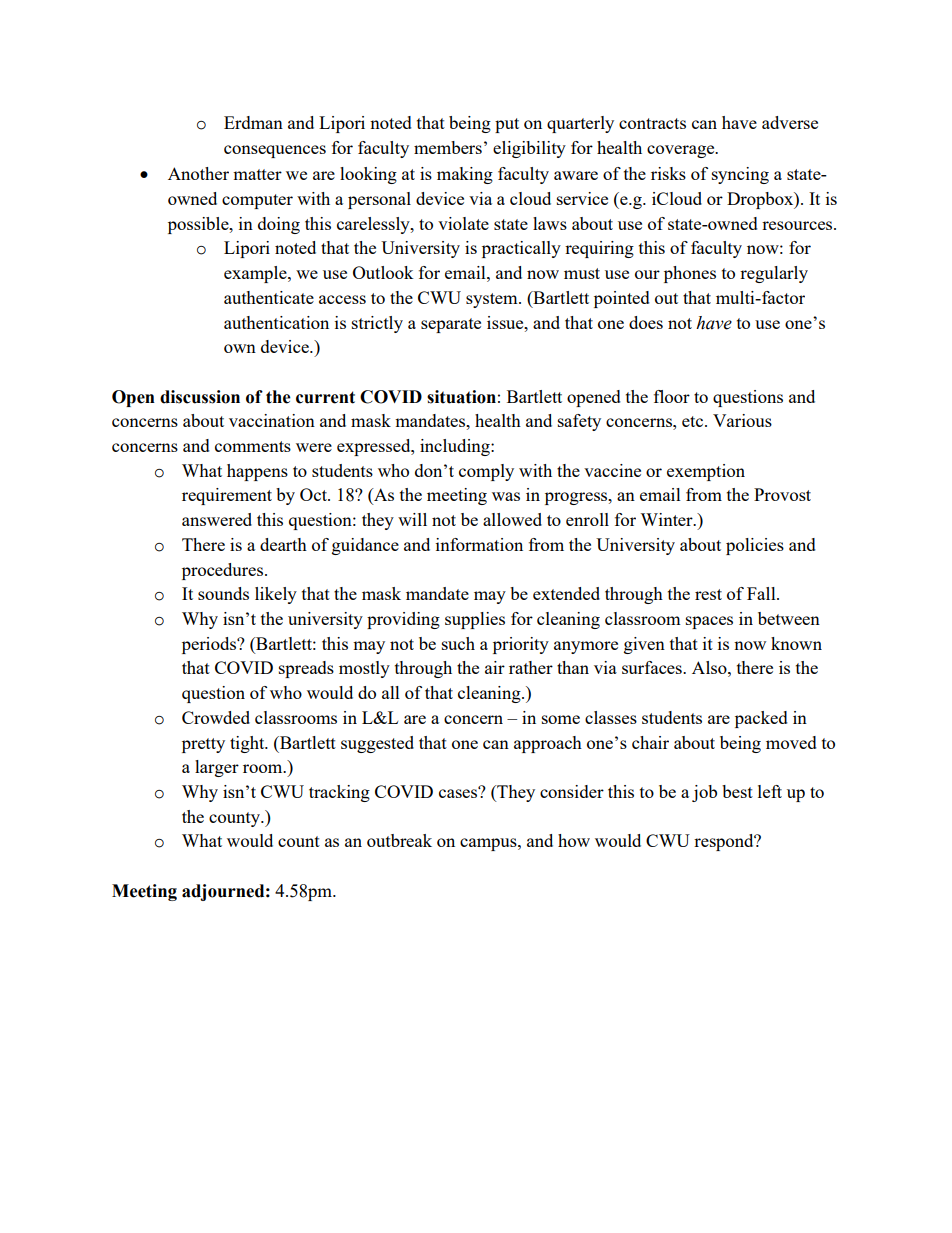 Image resolution: width=952 pixels, height=1233 pixels. What do you see at coordinates (339, 793) in the page?
I see `tracking` at bounding box center [339, 793].
